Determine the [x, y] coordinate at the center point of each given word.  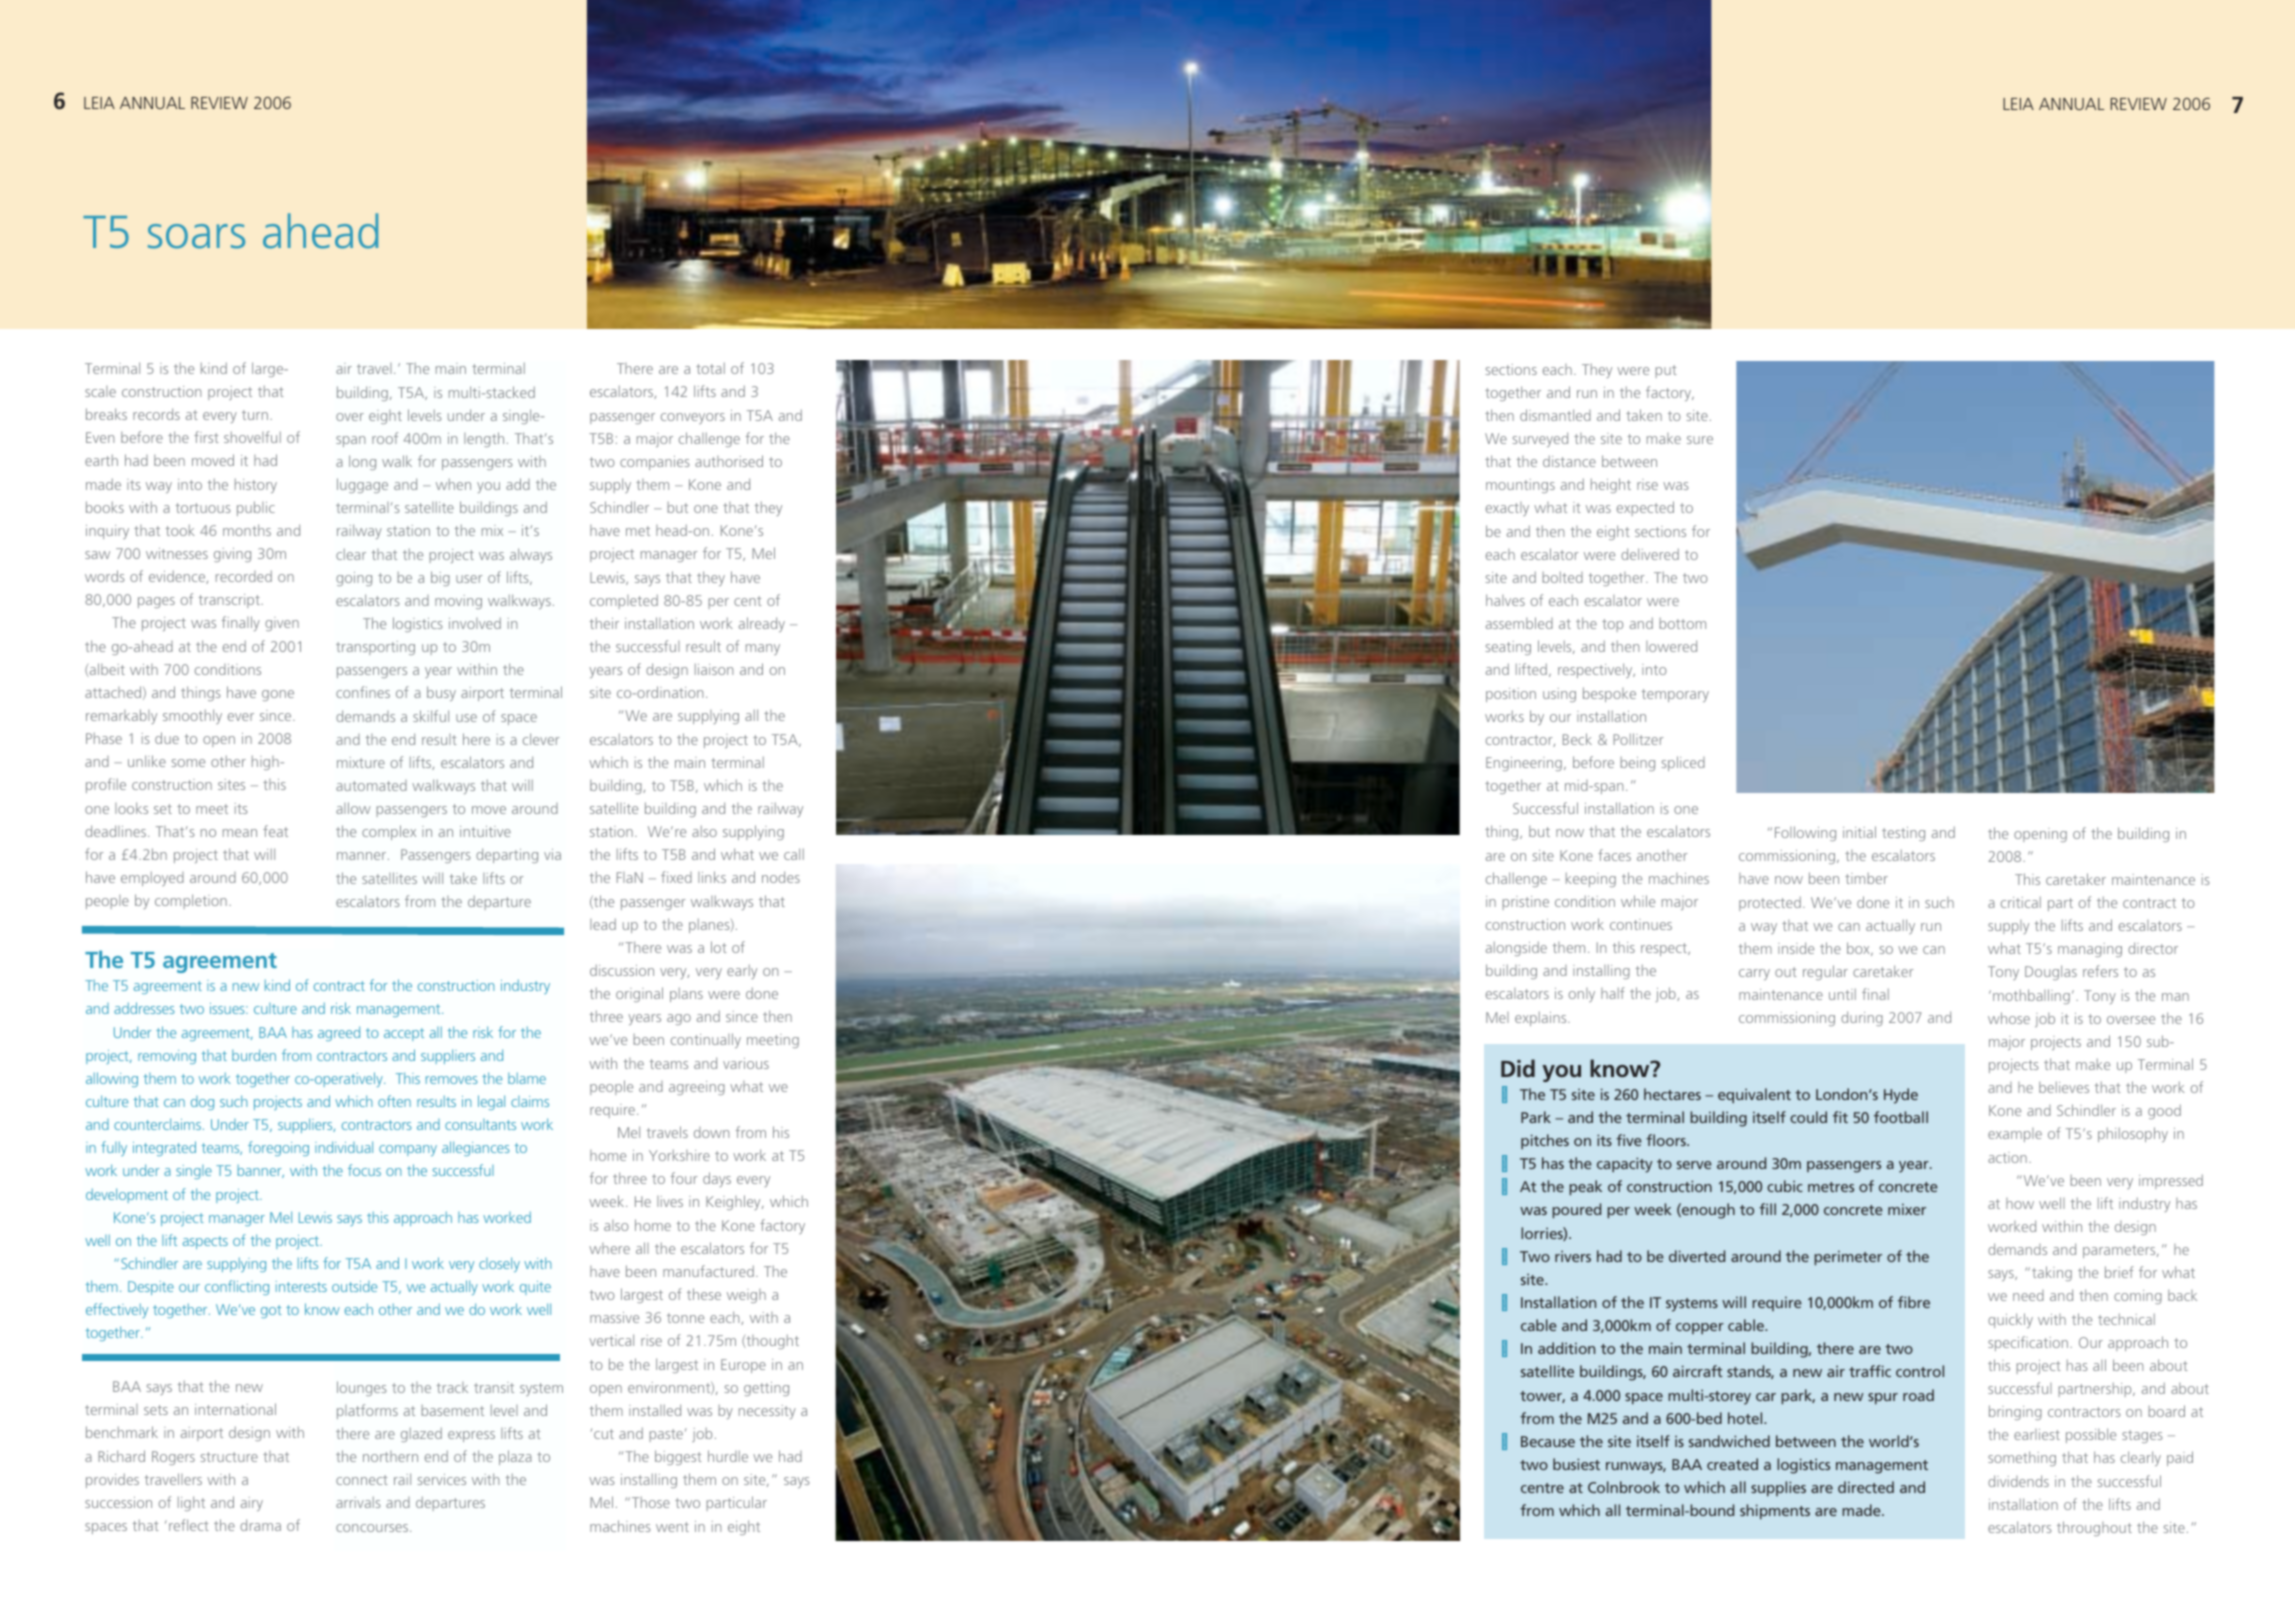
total [710, 368]
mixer [1907, 1209]
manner [363, 856]
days [717, 1179]
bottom [1683, 623]
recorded [244, 576]
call [794, 854]
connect [362, 1480]
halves [1505, 600]
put [1666, 371]
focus [364, 1170]
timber [1866, 878]
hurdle [728, 1456]
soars [196, 236]
